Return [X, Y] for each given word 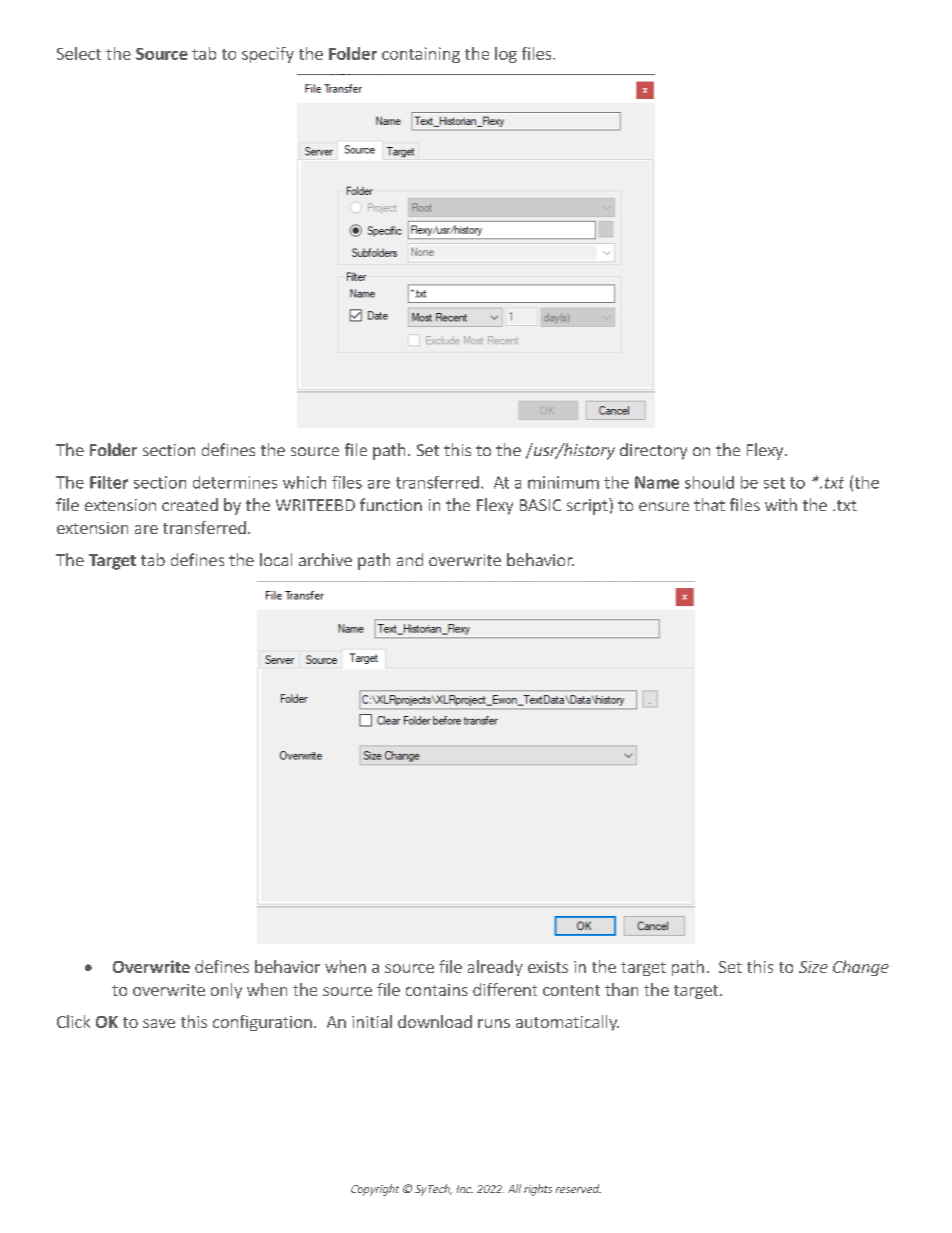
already [495, 968]
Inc [465, 1189]
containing [421, 55]
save [159, 1023]
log [506, 55]
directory [653, 451]
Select [79, 53]
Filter [109, 482]
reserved [578, 1188]
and [410, 559]
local [276, 559]
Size [813, 967]
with [781, 504]
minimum [563, 482]
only [226, 991]
